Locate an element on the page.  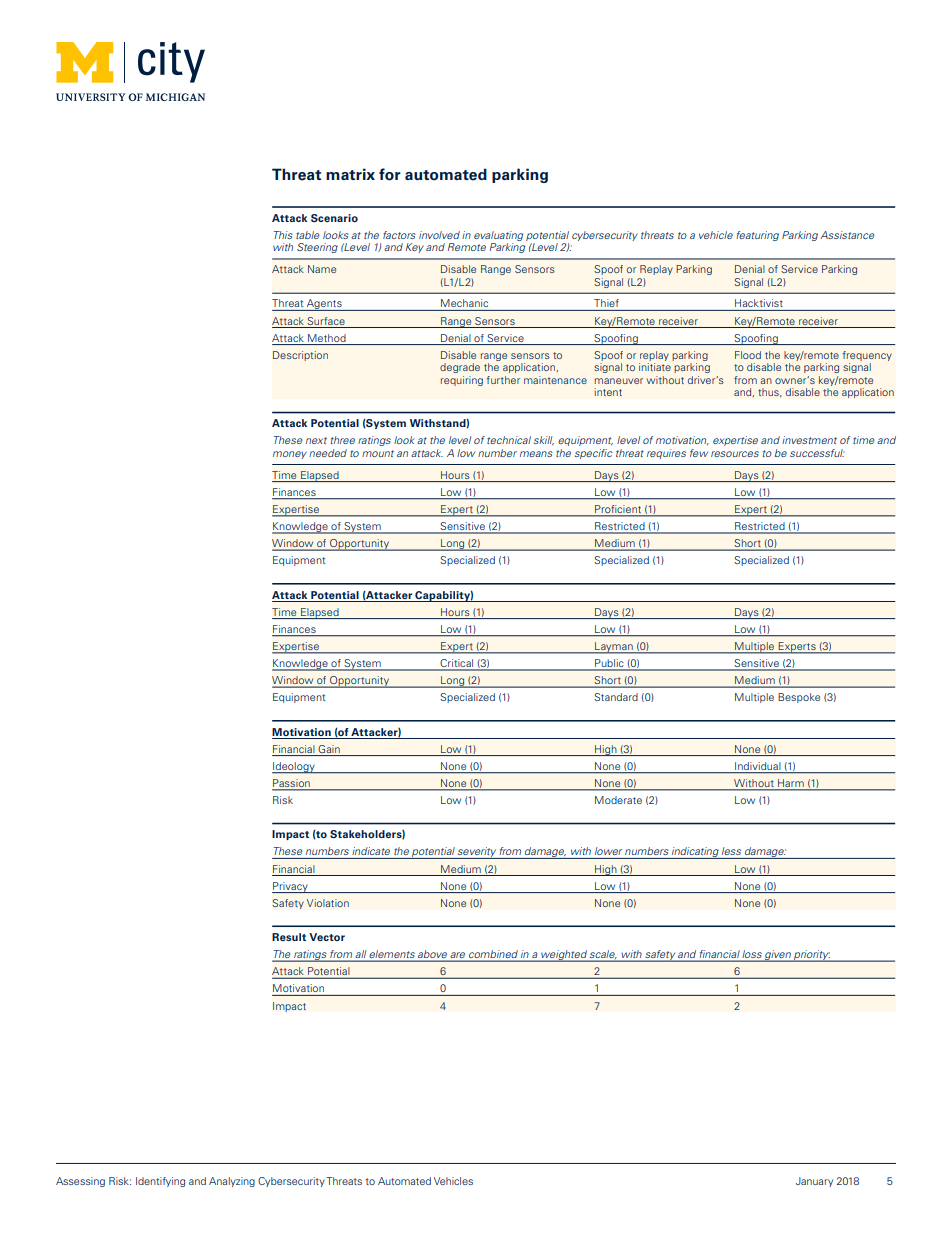
This is located at coordinates (283, 235).
